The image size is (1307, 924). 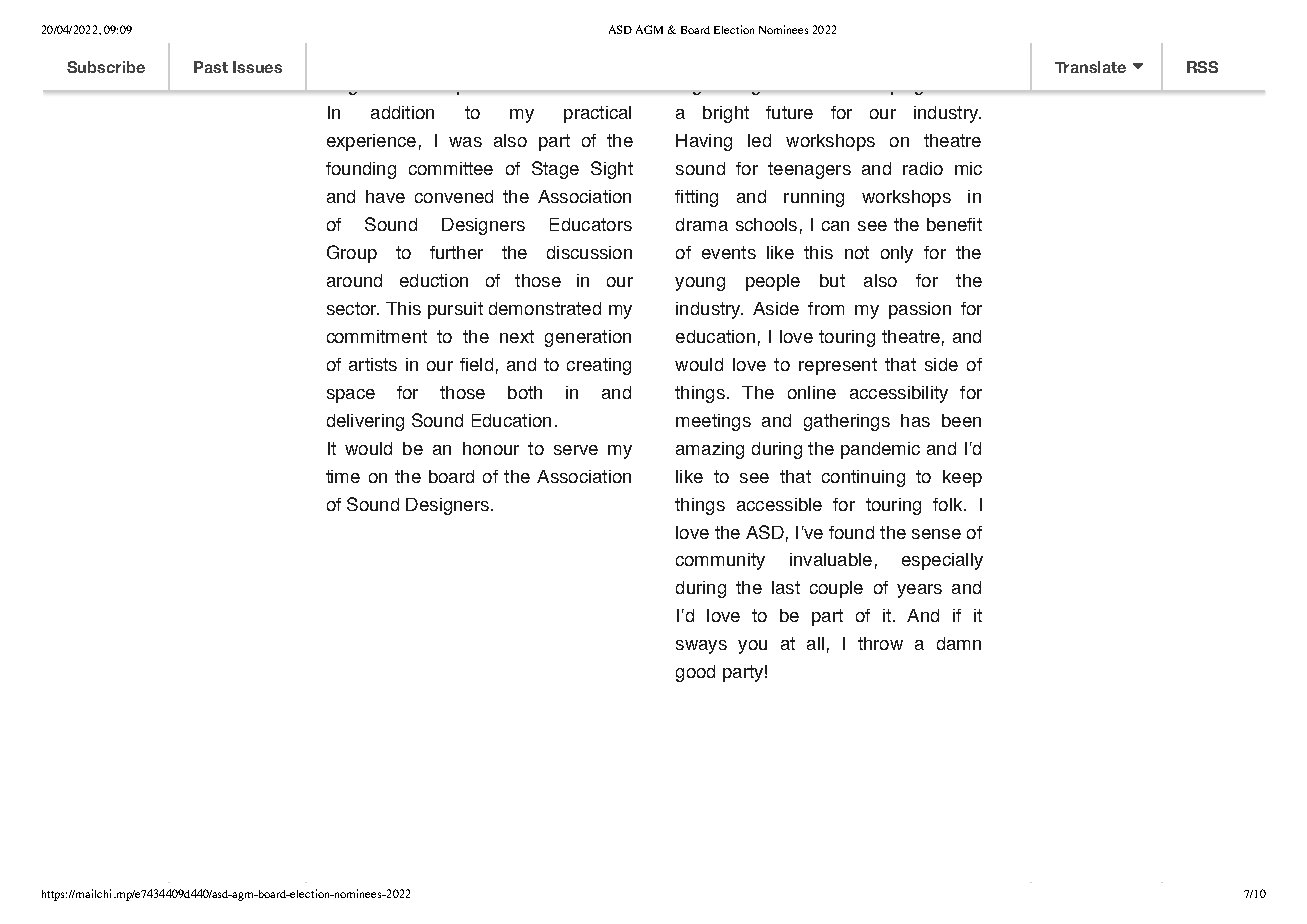 I want to click on time, so click(x=343, y=476).
